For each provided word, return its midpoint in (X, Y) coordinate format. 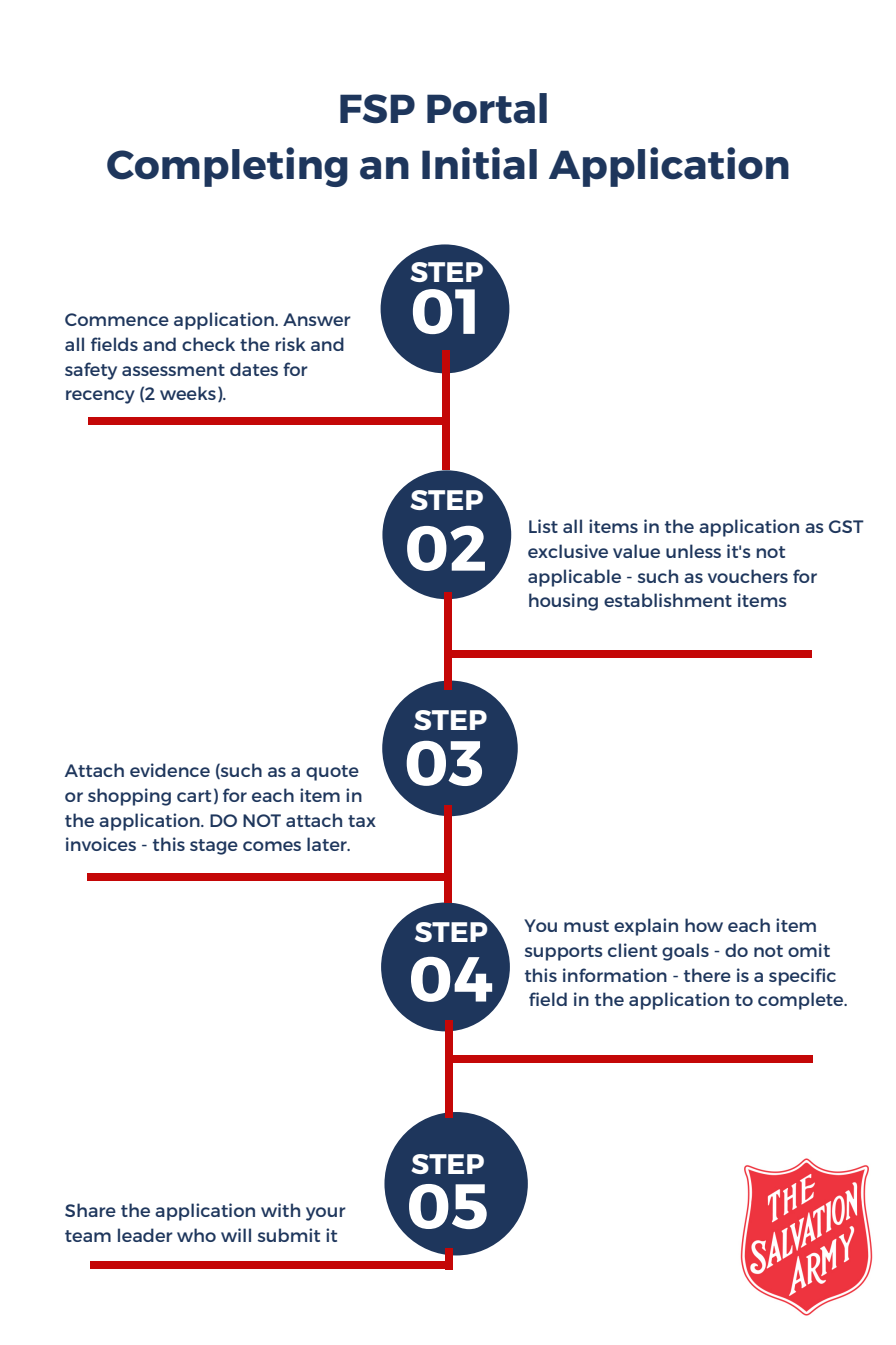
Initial (479, 163)
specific (802, 977)
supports (564, 953)
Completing (227, 167)
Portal (487, 108)
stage (214, 847)
